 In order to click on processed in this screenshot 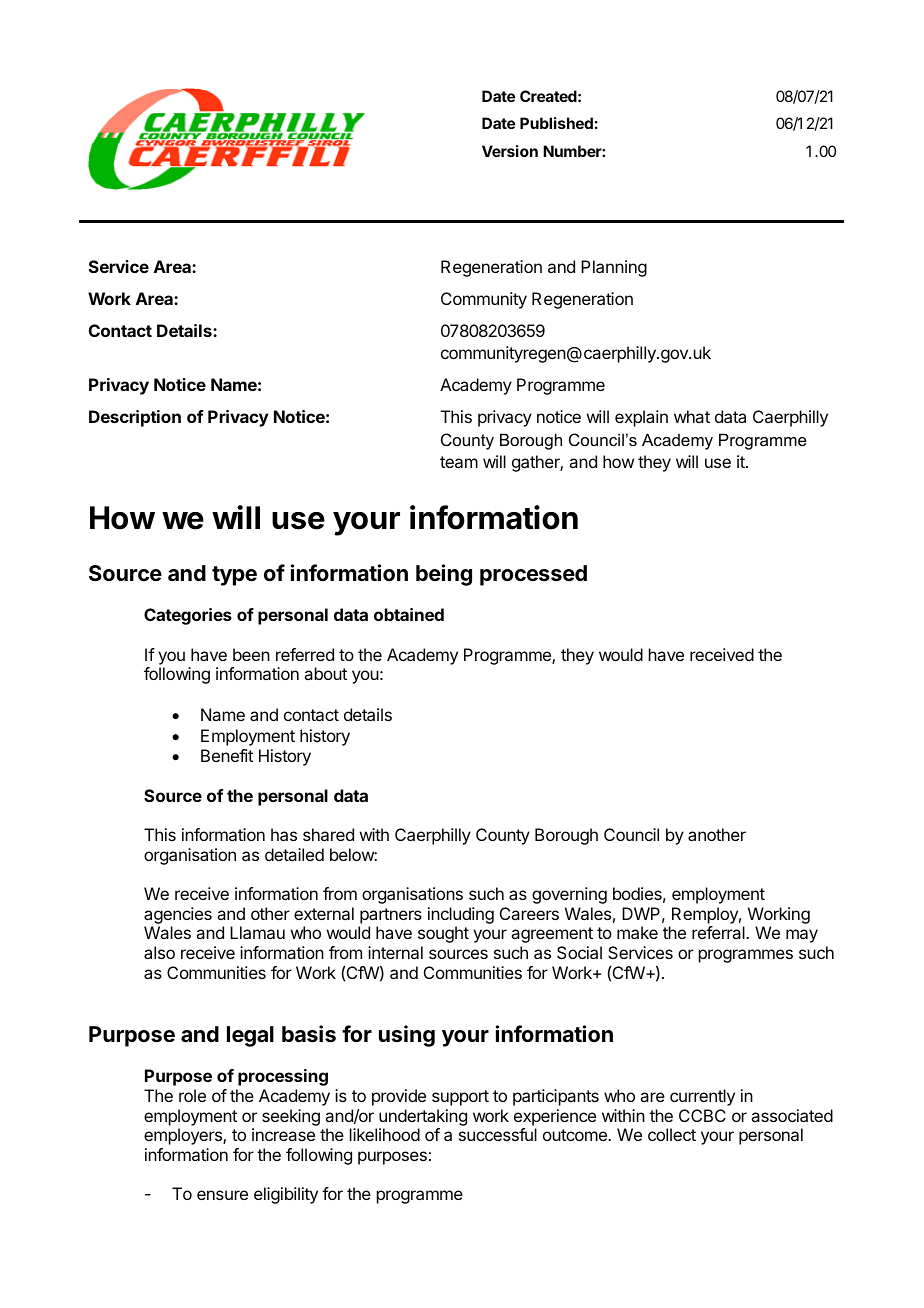, I will do `click(533, 575)`.
